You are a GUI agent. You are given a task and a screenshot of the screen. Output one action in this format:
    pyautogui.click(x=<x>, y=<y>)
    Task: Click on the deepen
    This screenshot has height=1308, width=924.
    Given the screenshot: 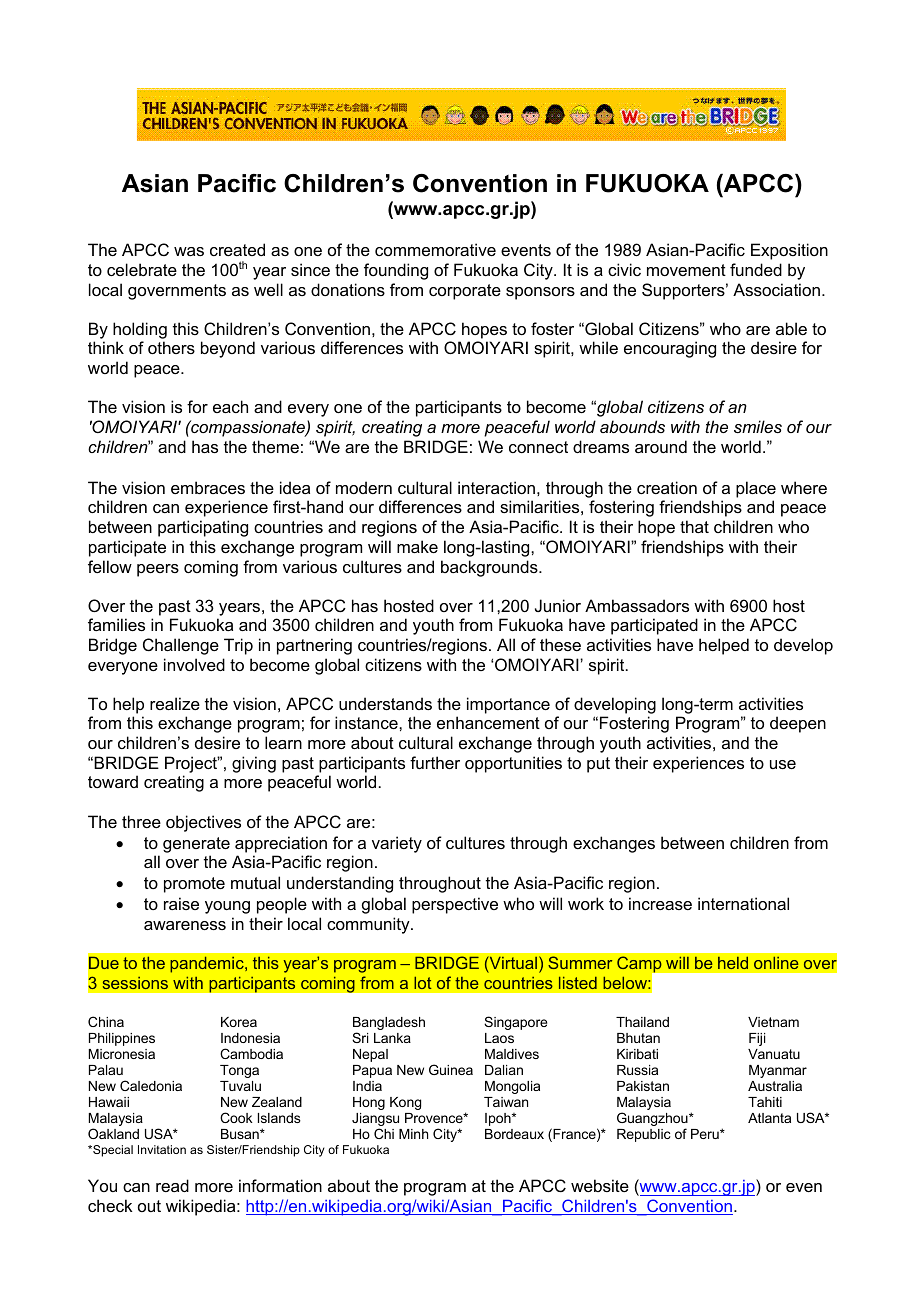 What is the action you would take?
    pyautogui.click(x=798, y=724)
